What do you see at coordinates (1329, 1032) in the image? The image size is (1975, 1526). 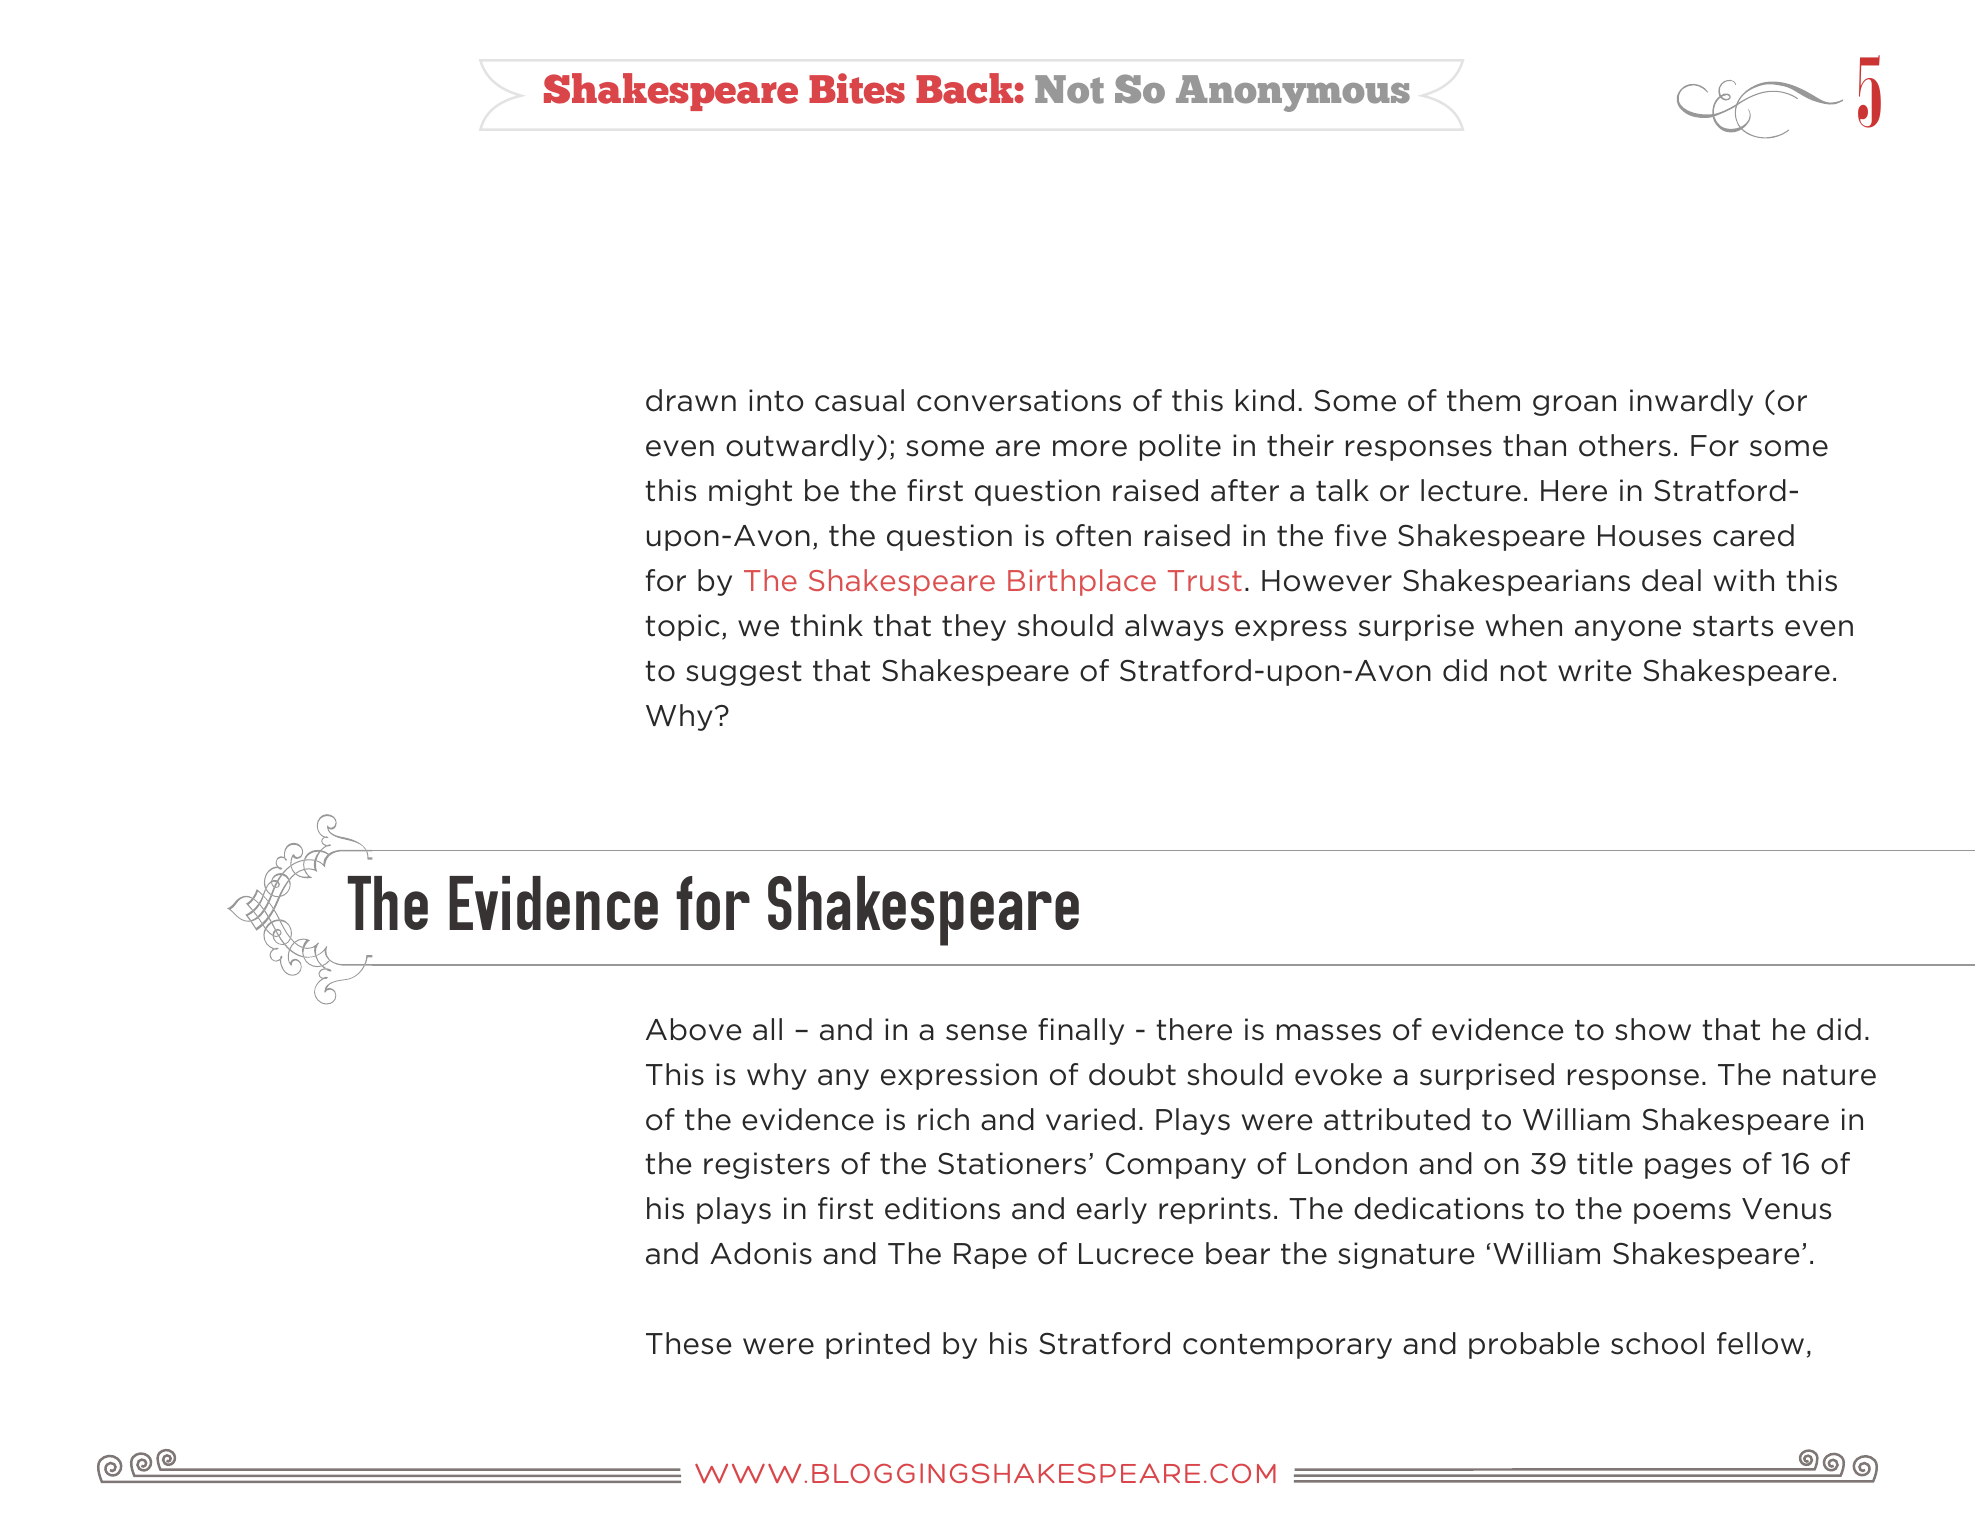 I see `masses` at bounding box center [1329, 1032].
